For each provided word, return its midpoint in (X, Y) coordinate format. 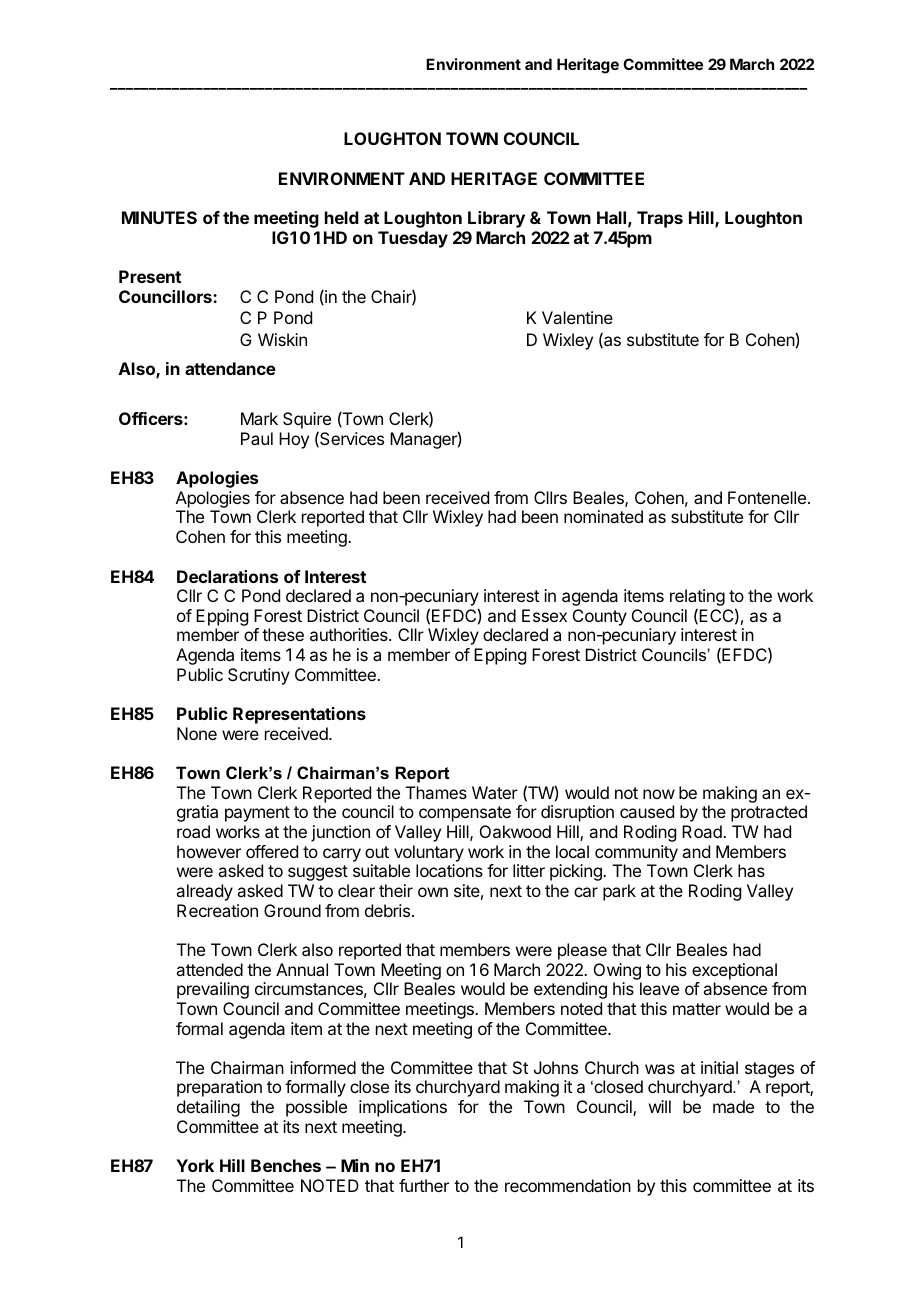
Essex (544, 615)
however (209, 851)
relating (697, 599)
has (751, 870)
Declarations (227, 576)
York (195, 1165)
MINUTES (159, 217)
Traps (660, 219)
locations (449, 870)
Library (496, 219)
